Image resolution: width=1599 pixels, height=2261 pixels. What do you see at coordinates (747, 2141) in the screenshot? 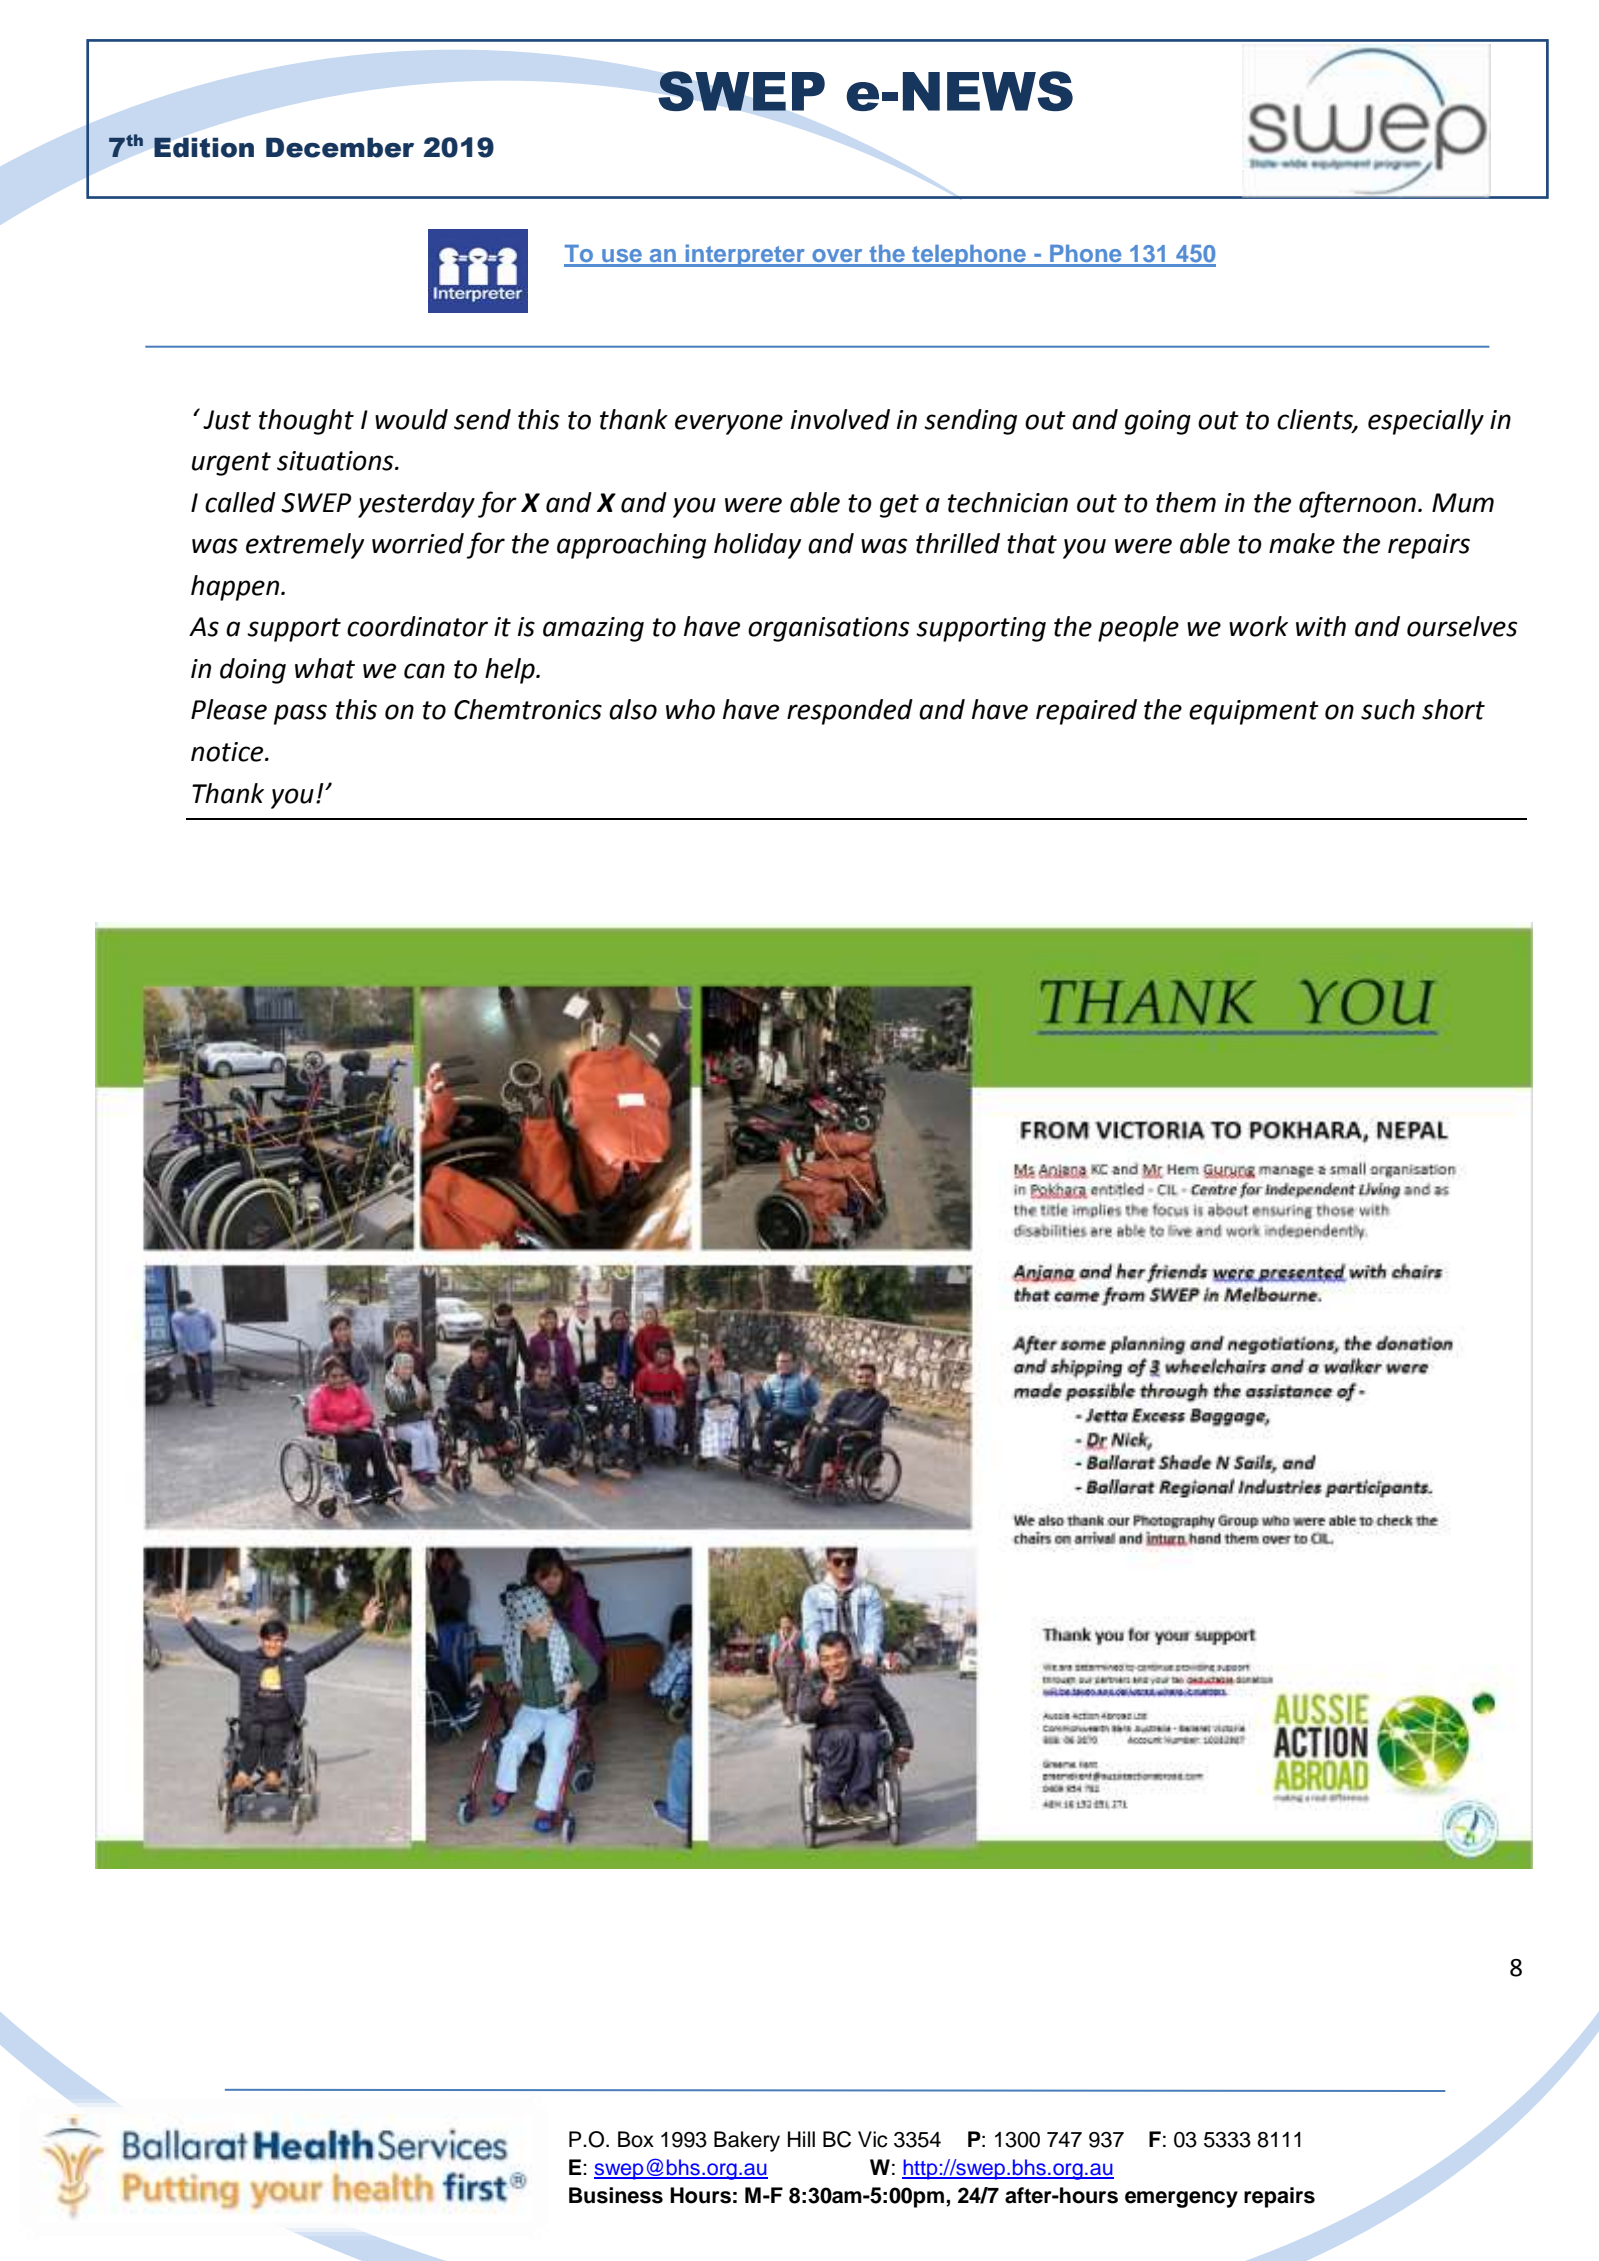
I see `Bakery` at bounding box center [747, 2141].
